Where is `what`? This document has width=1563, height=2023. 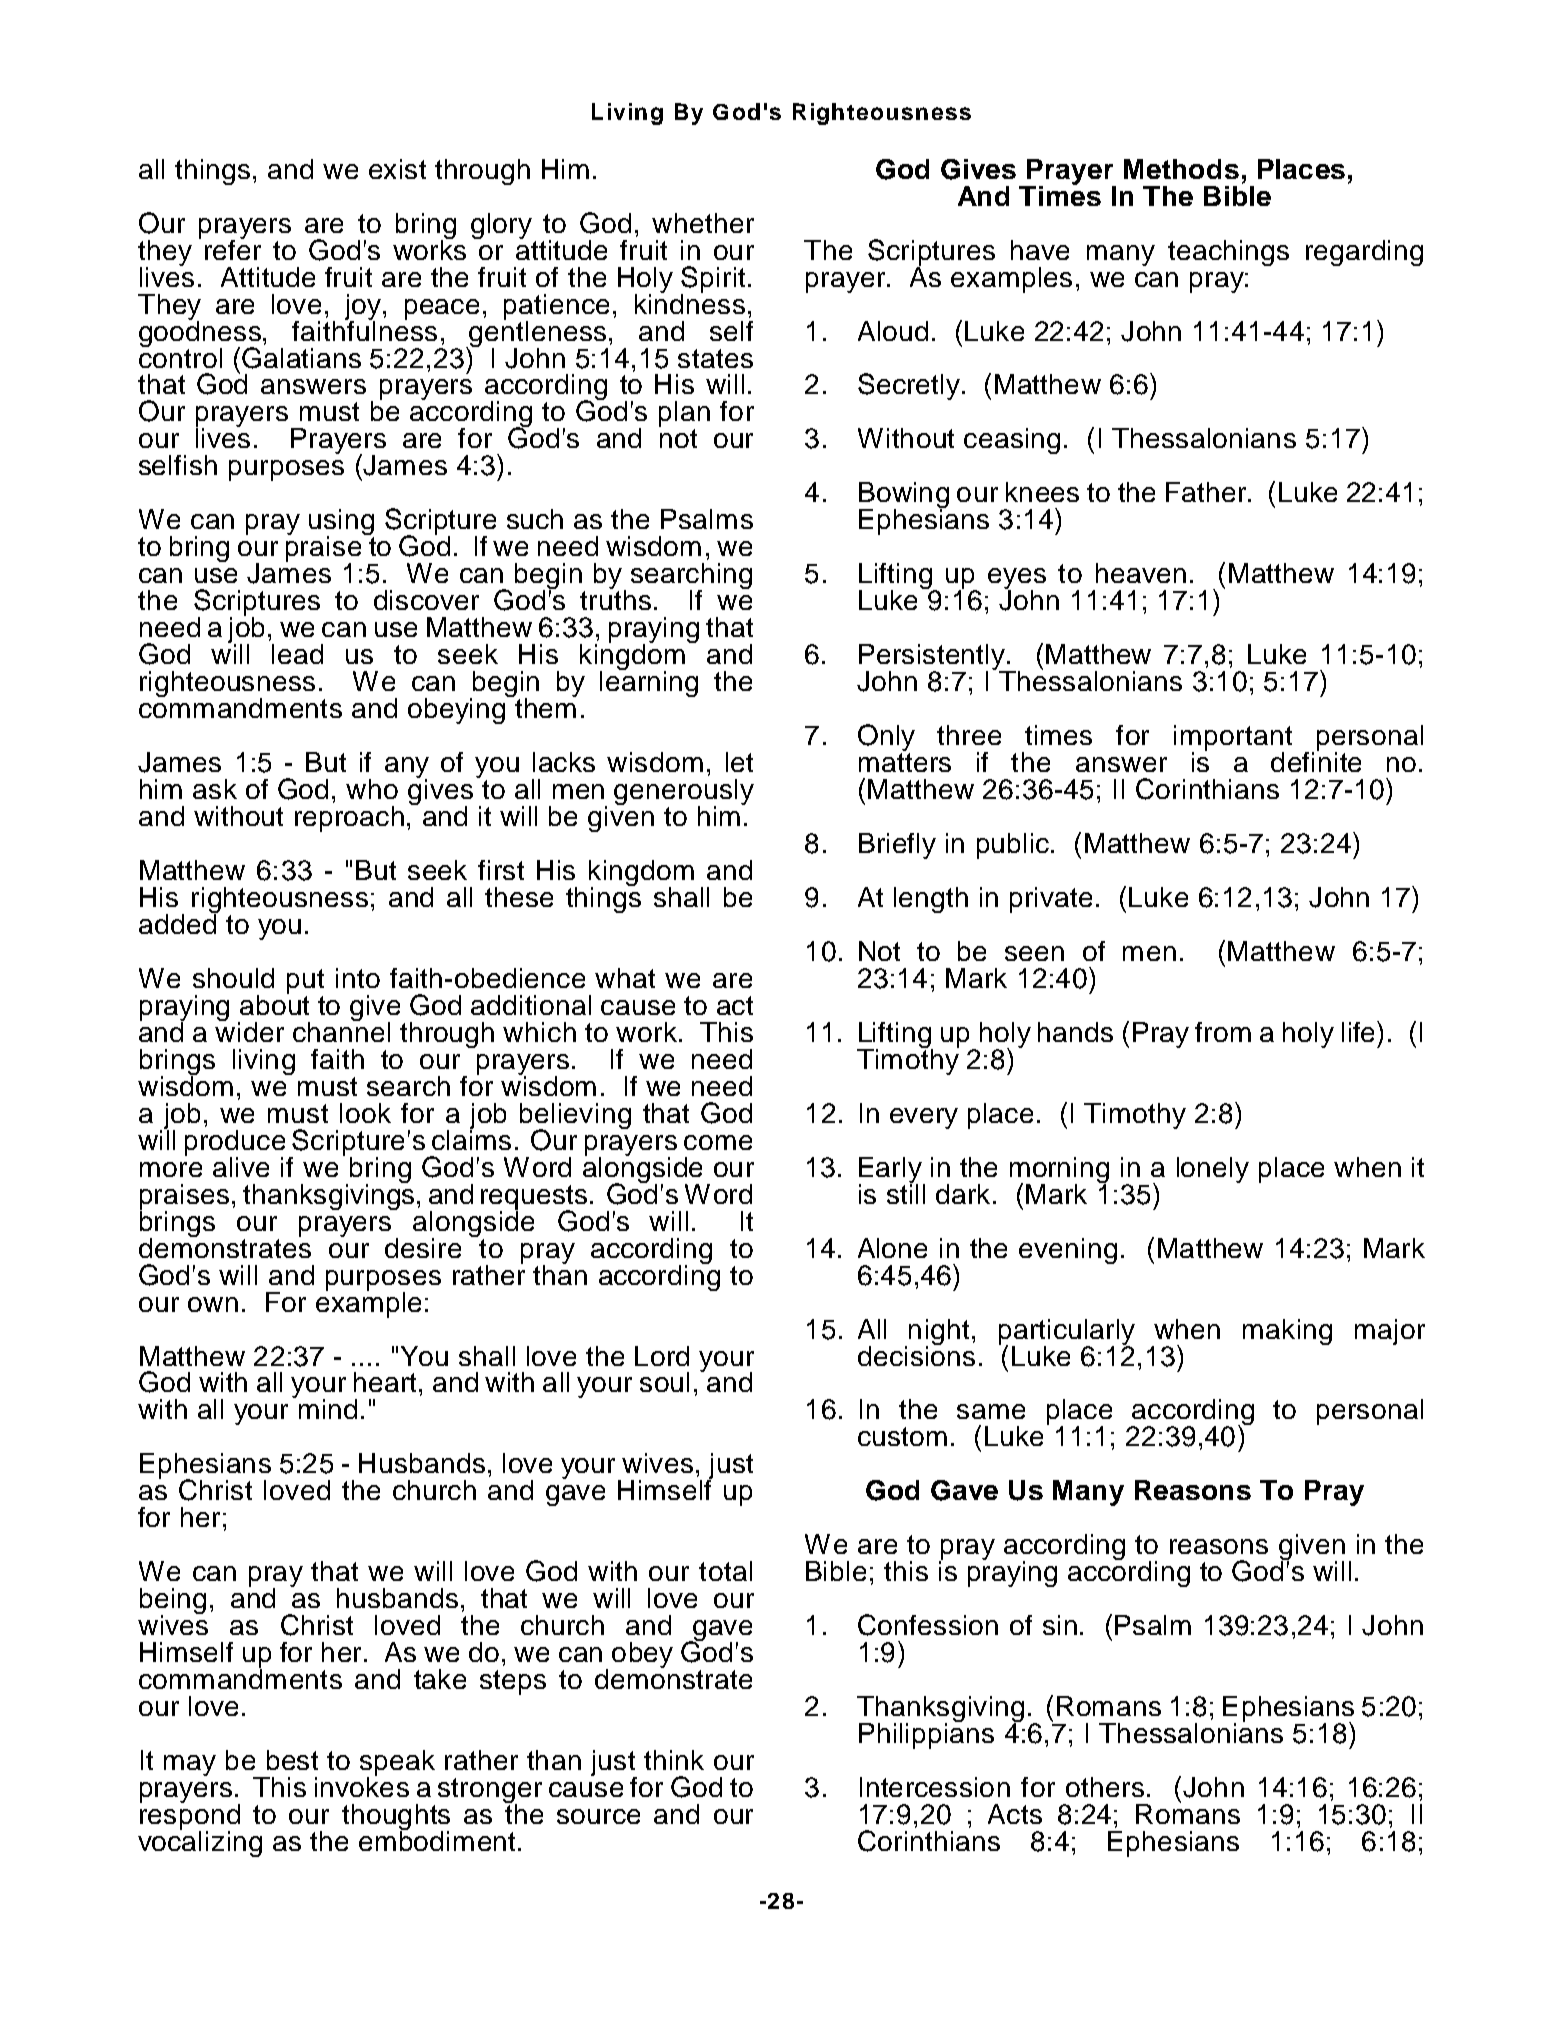
what is located at coordinates (625, 978).
